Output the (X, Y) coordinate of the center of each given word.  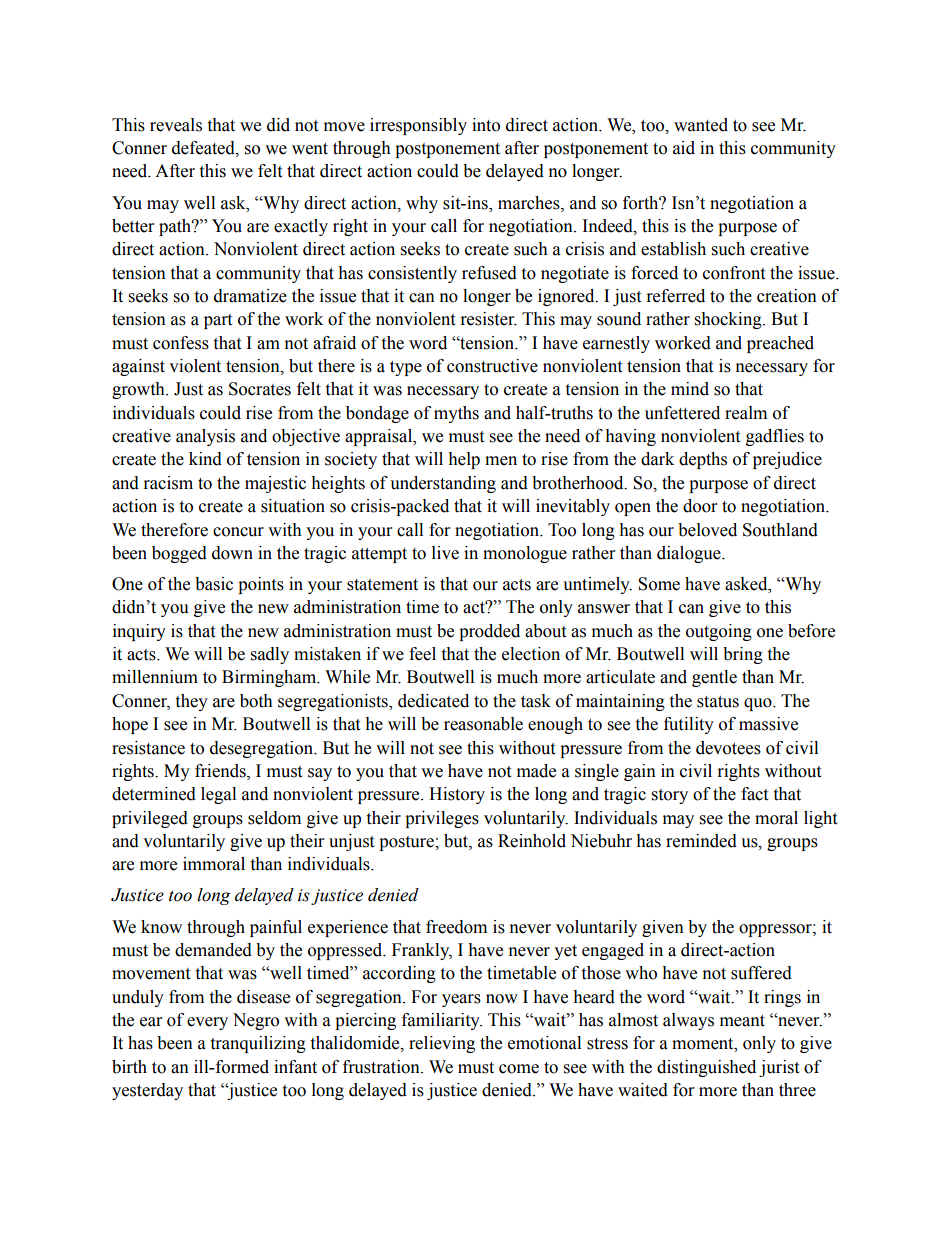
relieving (442, 1044)
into (486, 125)
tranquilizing (258, 1044)
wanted (701, 125)
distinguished (706, 1068)
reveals (176, 125)
